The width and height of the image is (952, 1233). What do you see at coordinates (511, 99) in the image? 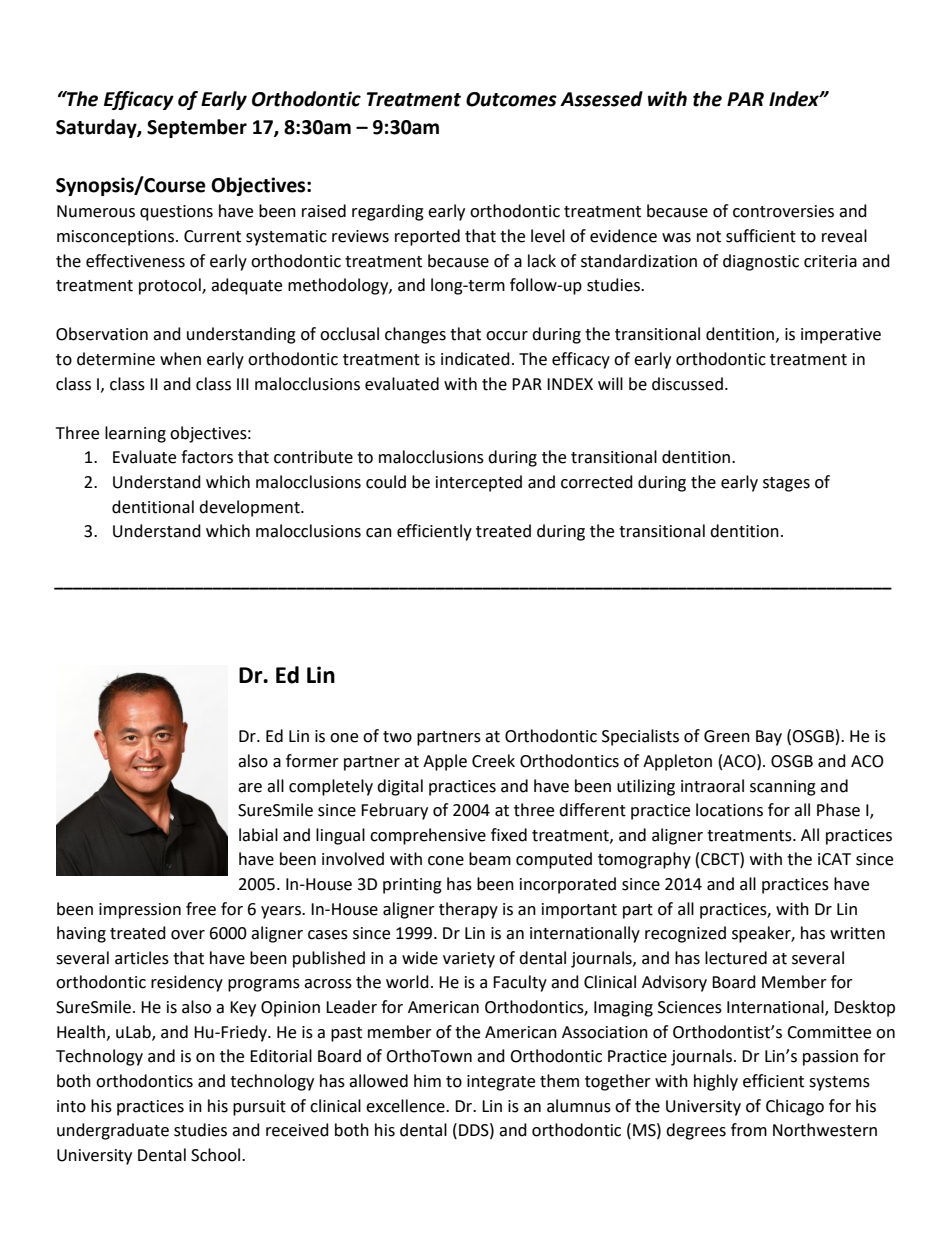
I see `Outcomes` at bounding box center [511, 99].
